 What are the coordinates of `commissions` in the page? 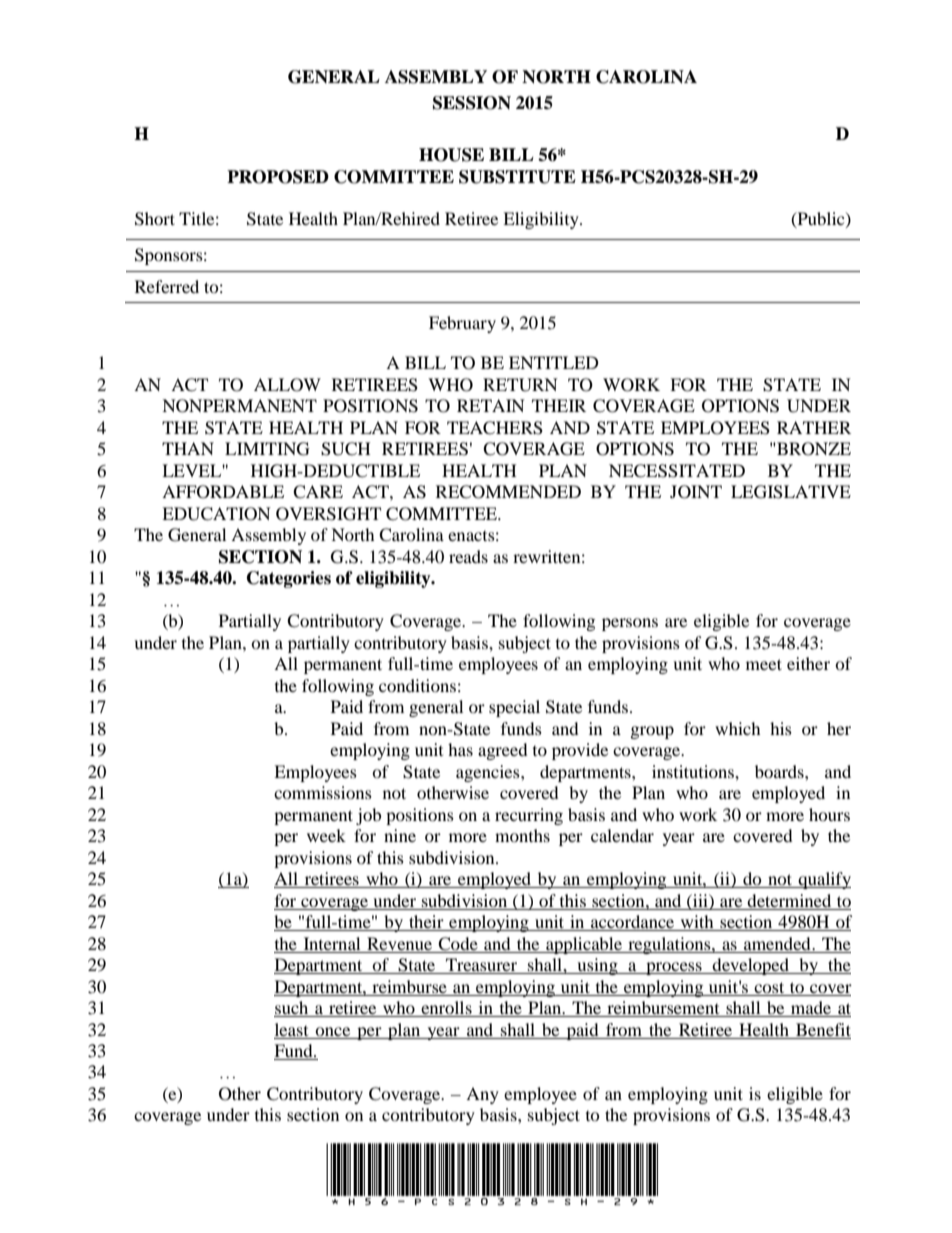 It's located at (323, 792).
